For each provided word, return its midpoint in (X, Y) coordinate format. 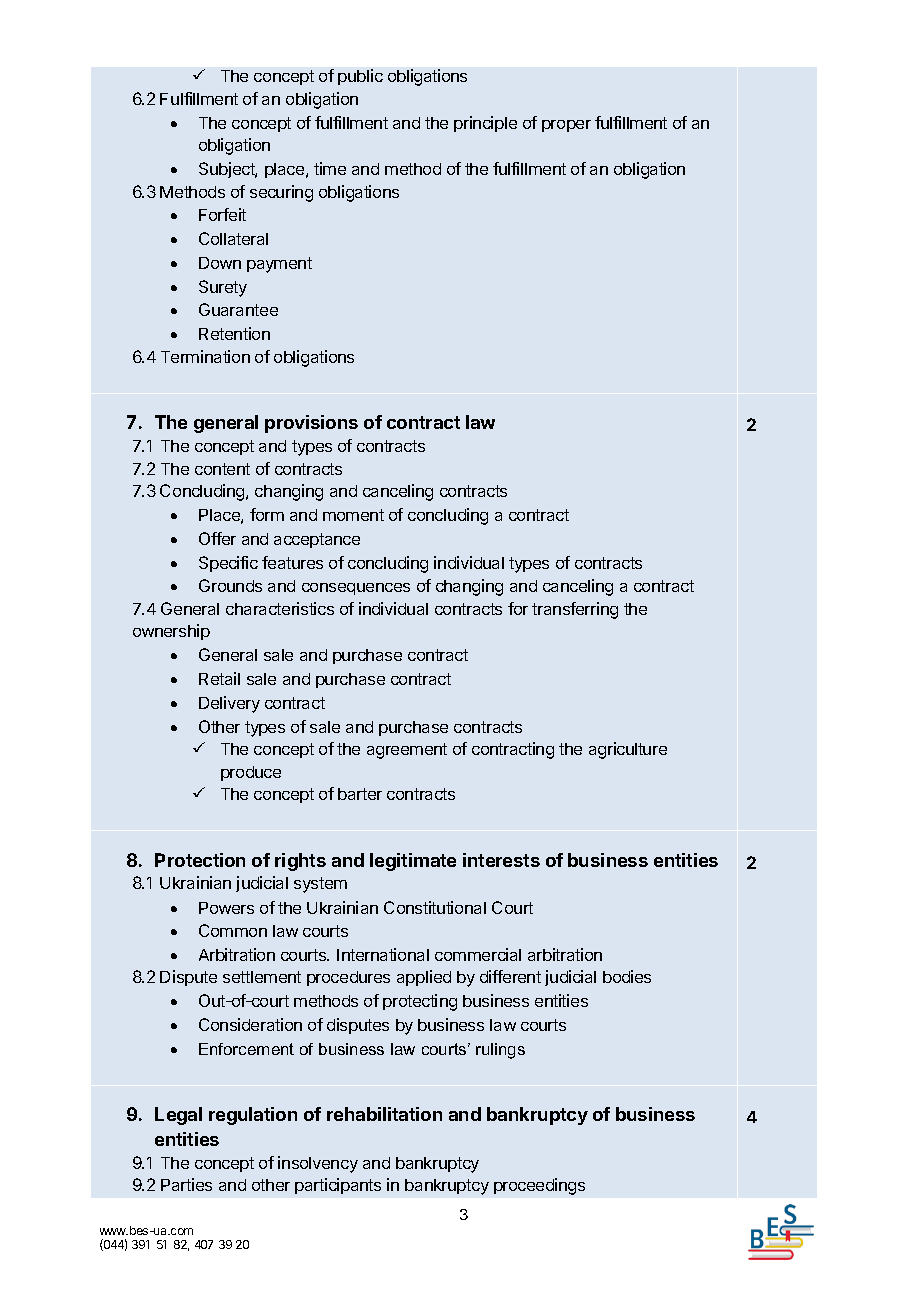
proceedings (539, 1186)
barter (360, 794)
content (222, 469)
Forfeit (222, 214)
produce (251, 773)
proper (566, 126)
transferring (575, 610)
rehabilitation (384, 1114)
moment (353, 515)
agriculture (628, 750)
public (360, 77)
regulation (253, 1116)
